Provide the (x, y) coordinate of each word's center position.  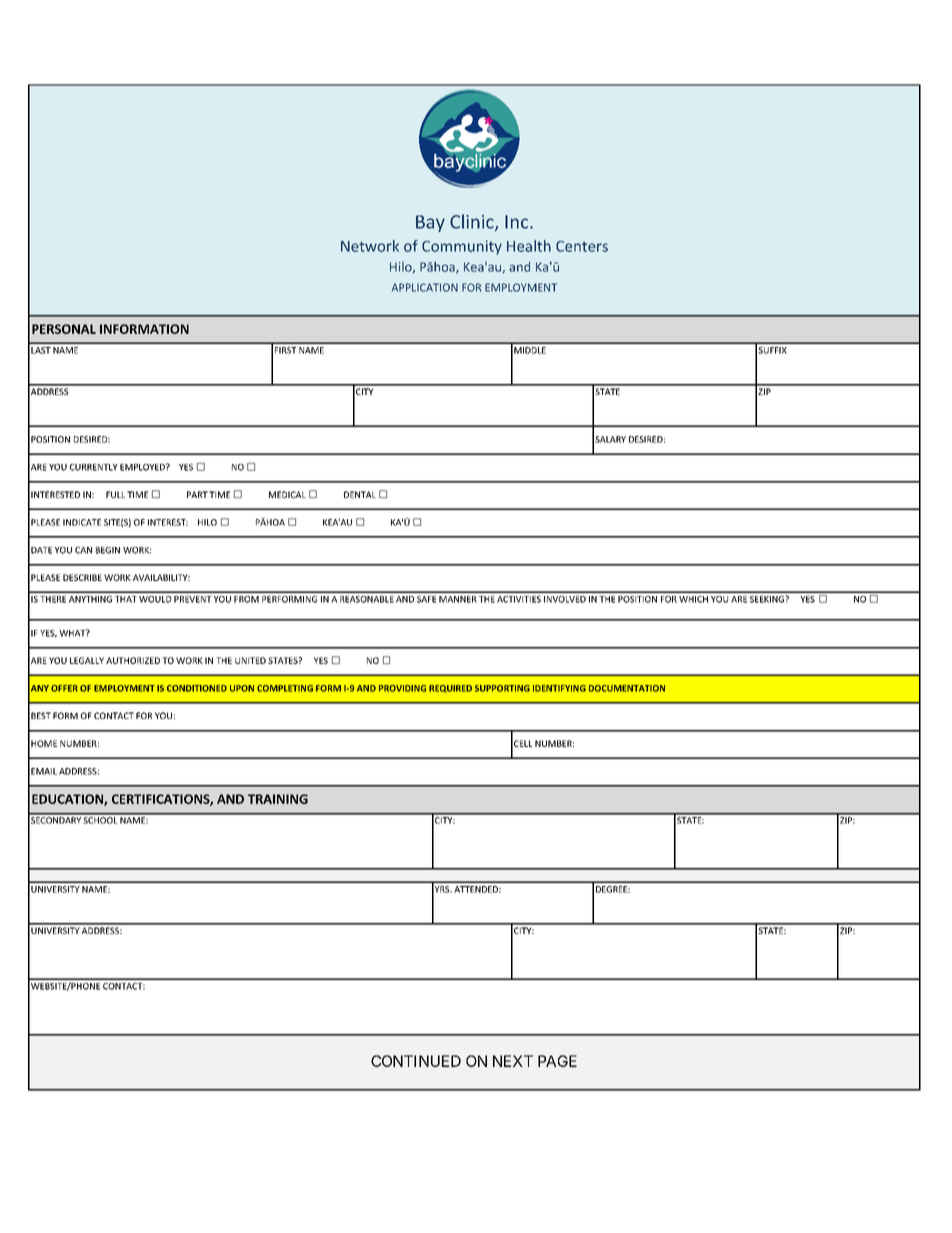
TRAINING (278, 799)
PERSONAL (64, 329)
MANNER (458, 599)
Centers (582, 246)
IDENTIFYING (559, 688)
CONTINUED (416, 1061)
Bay (430, 223)
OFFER (64, 688)
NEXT (513, 1061)
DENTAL (360, 494)
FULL (115, 494)
